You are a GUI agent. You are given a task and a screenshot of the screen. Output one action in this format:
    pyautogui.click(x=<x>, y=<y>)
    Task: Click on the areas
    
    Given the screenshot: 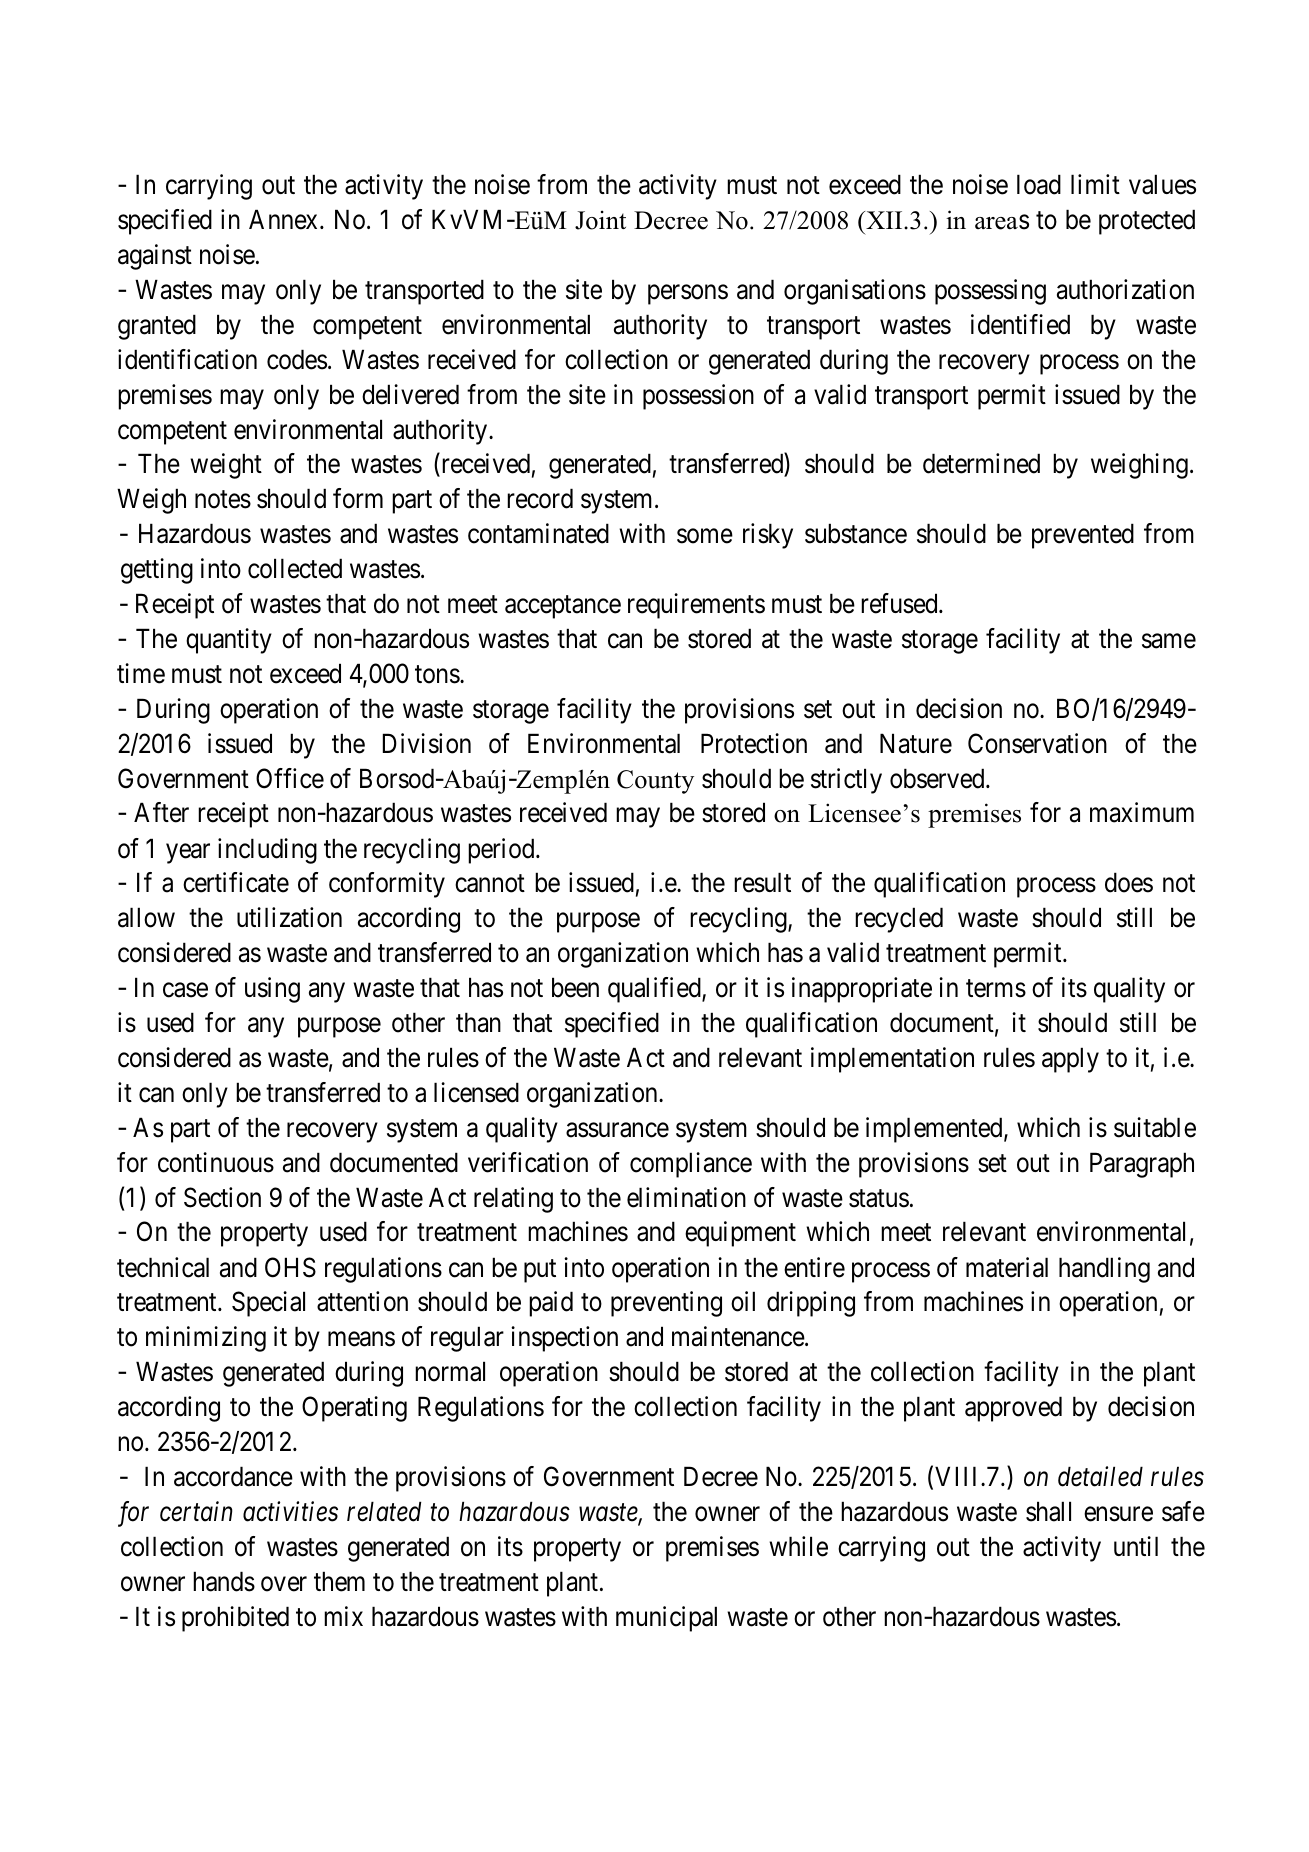 What is the action you would take?
    pyautogui.click(x=1002, y=222)
